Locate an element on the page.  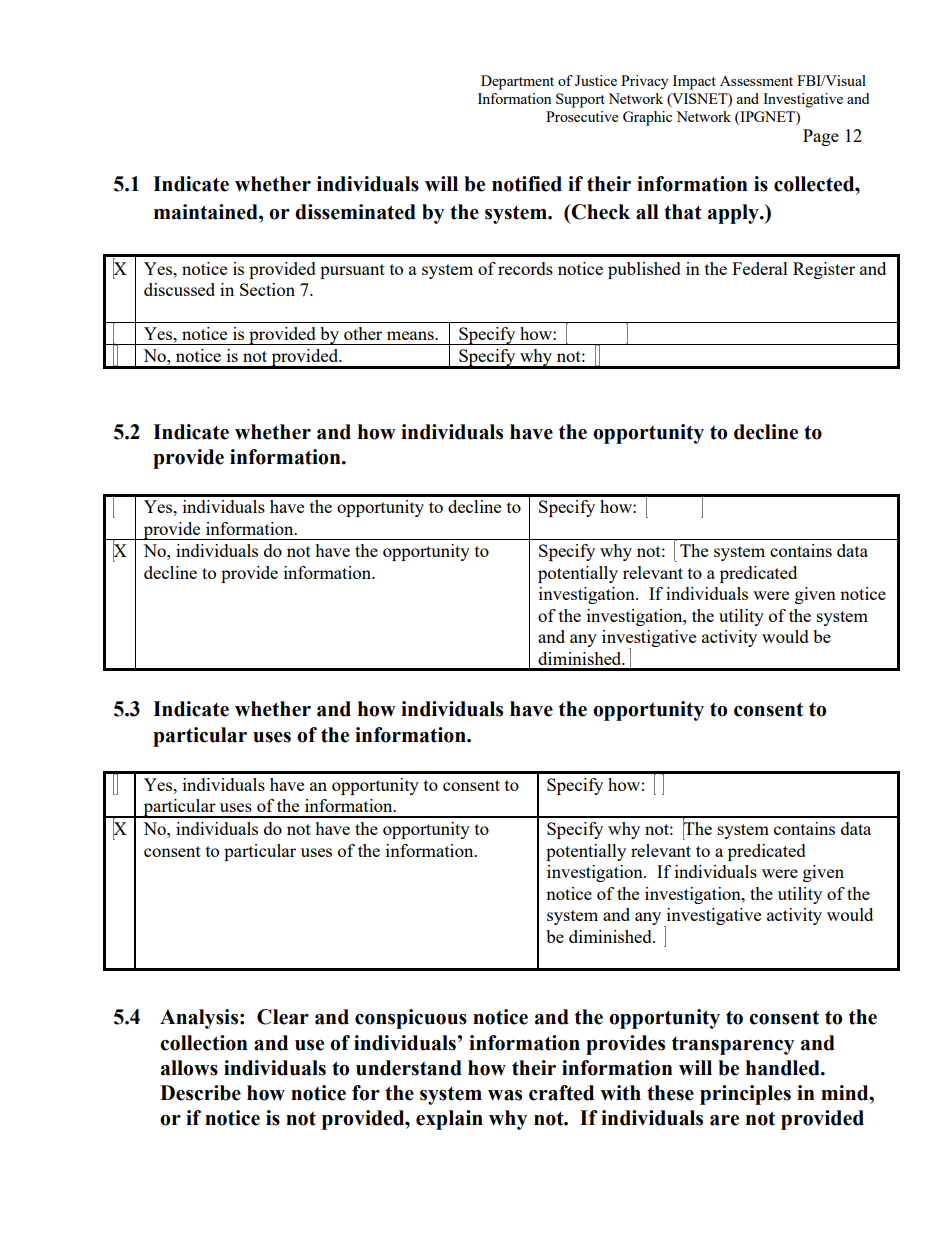
records is located at coordinates (525, 268).
